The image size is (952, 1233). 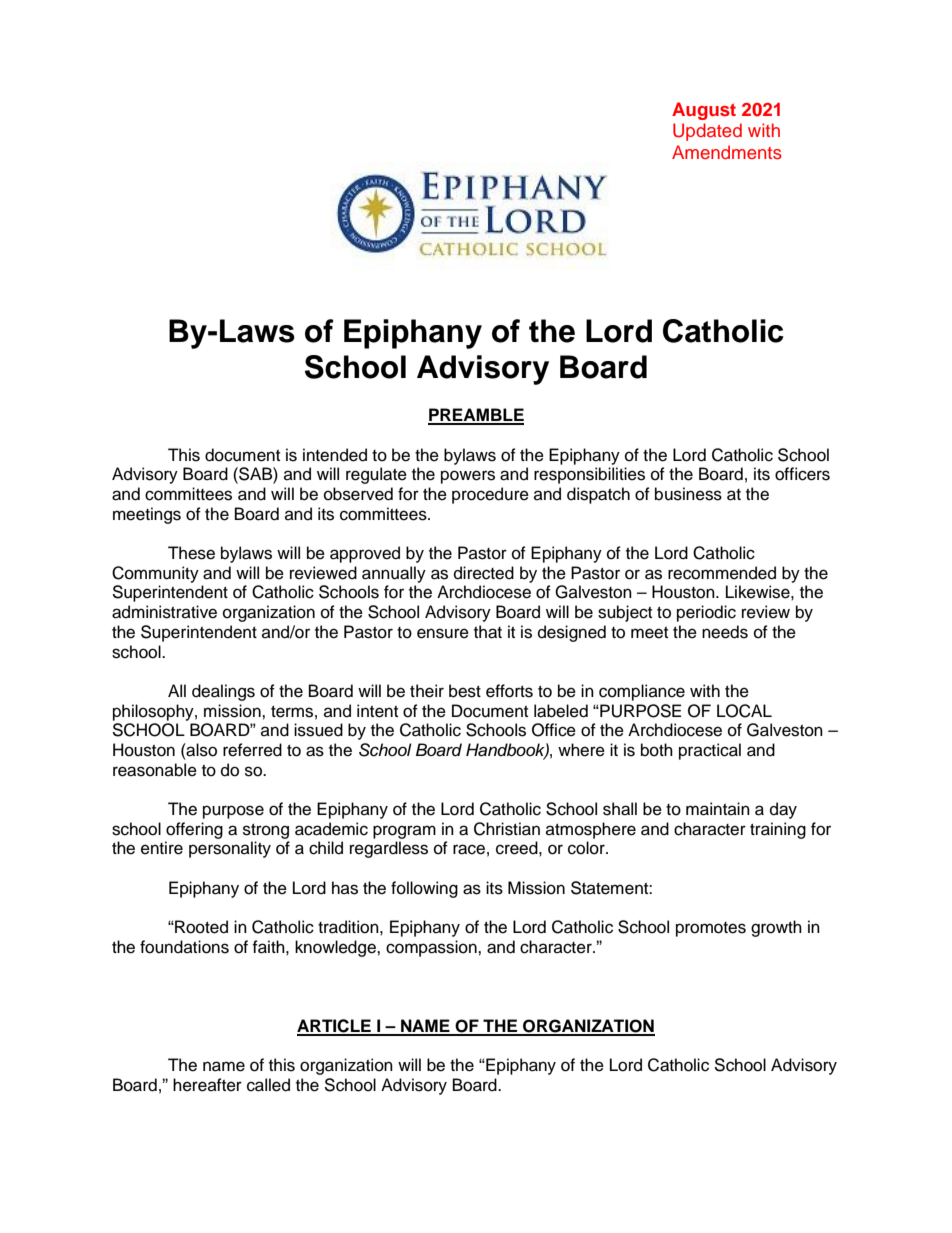 What do you see at coordinates (164, 612) in the screenshot?
I see `administrative` at bounding box center [164, 612].
